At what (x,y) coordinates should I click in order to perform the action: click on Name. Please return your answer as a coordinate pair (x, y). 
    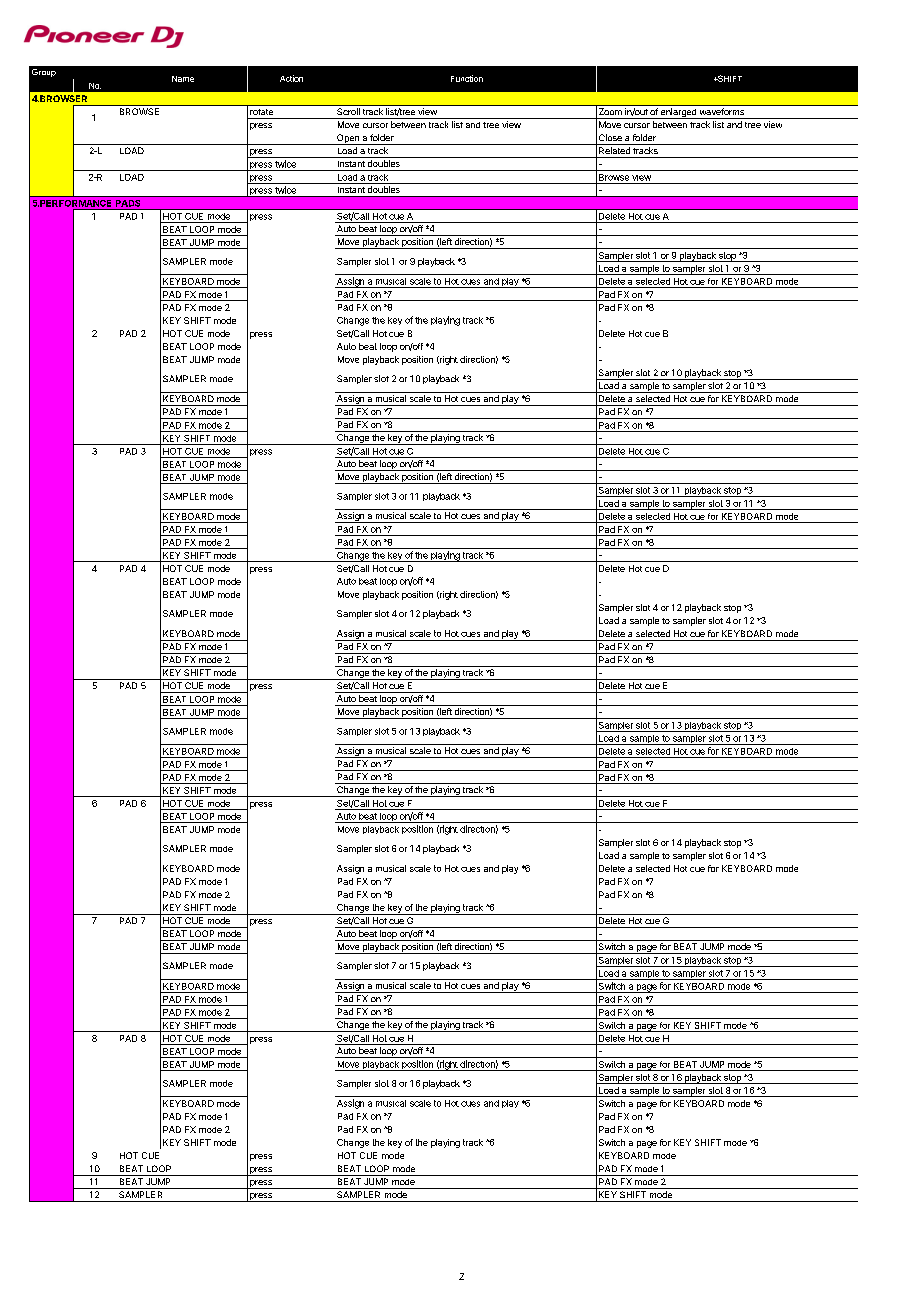
    Looking at the image, I should click on (183, 79).
